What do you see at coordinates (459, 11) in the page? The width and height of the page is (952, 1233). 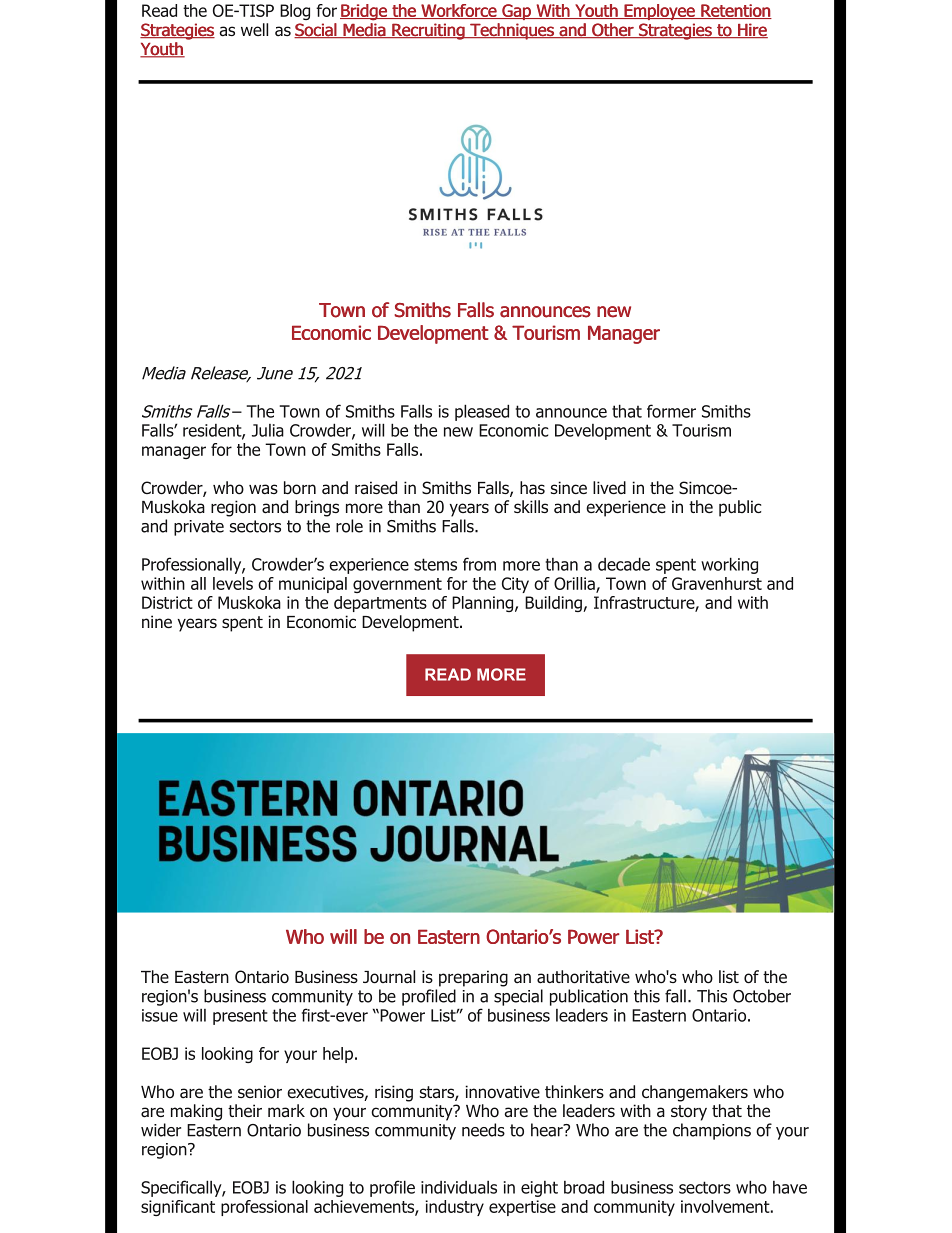 I see `Workforce` at bounding box center [459, 11].
